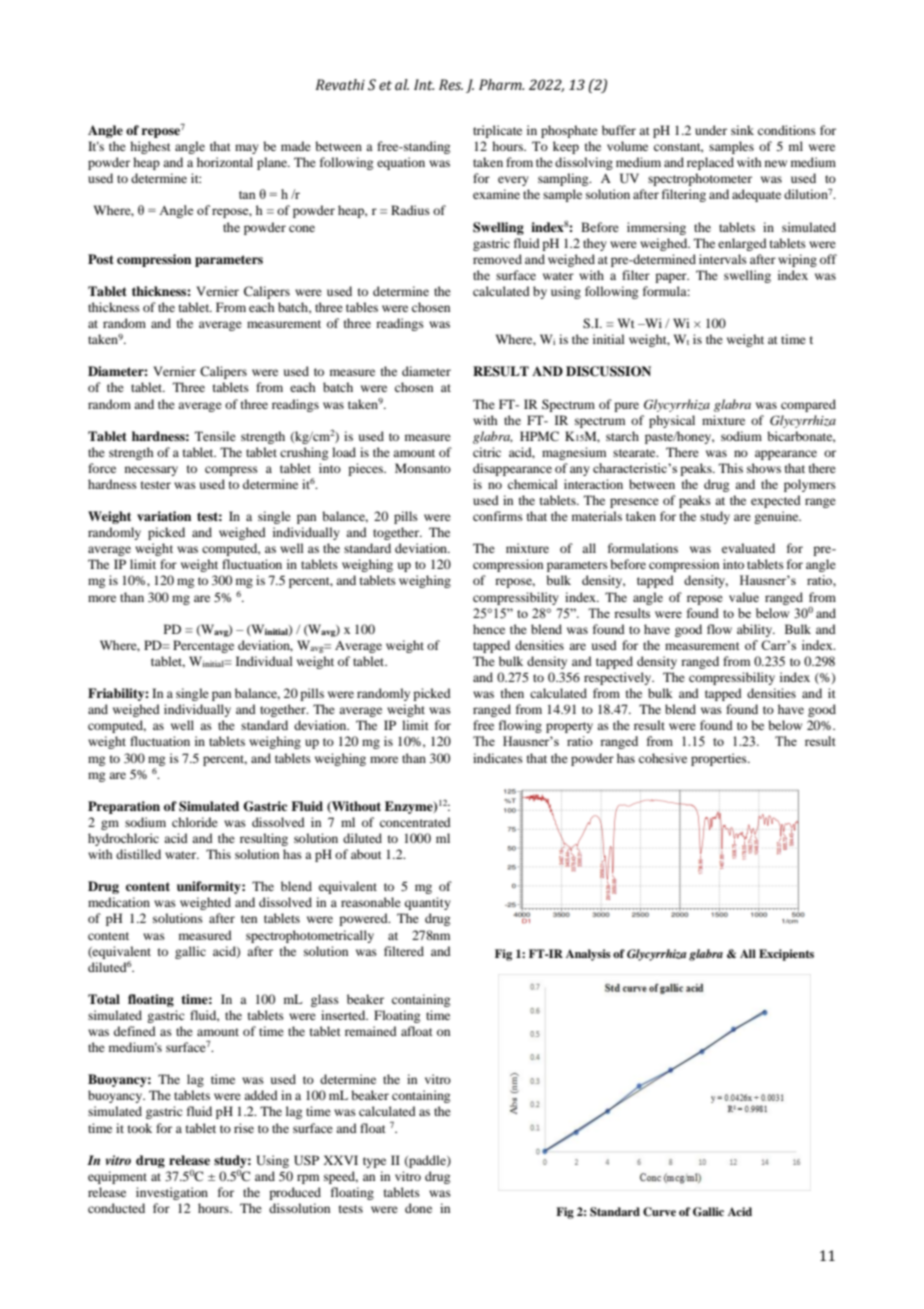 This screenshot has width=924, height=1309. I want to click on triplicate, so click(497, 131).
